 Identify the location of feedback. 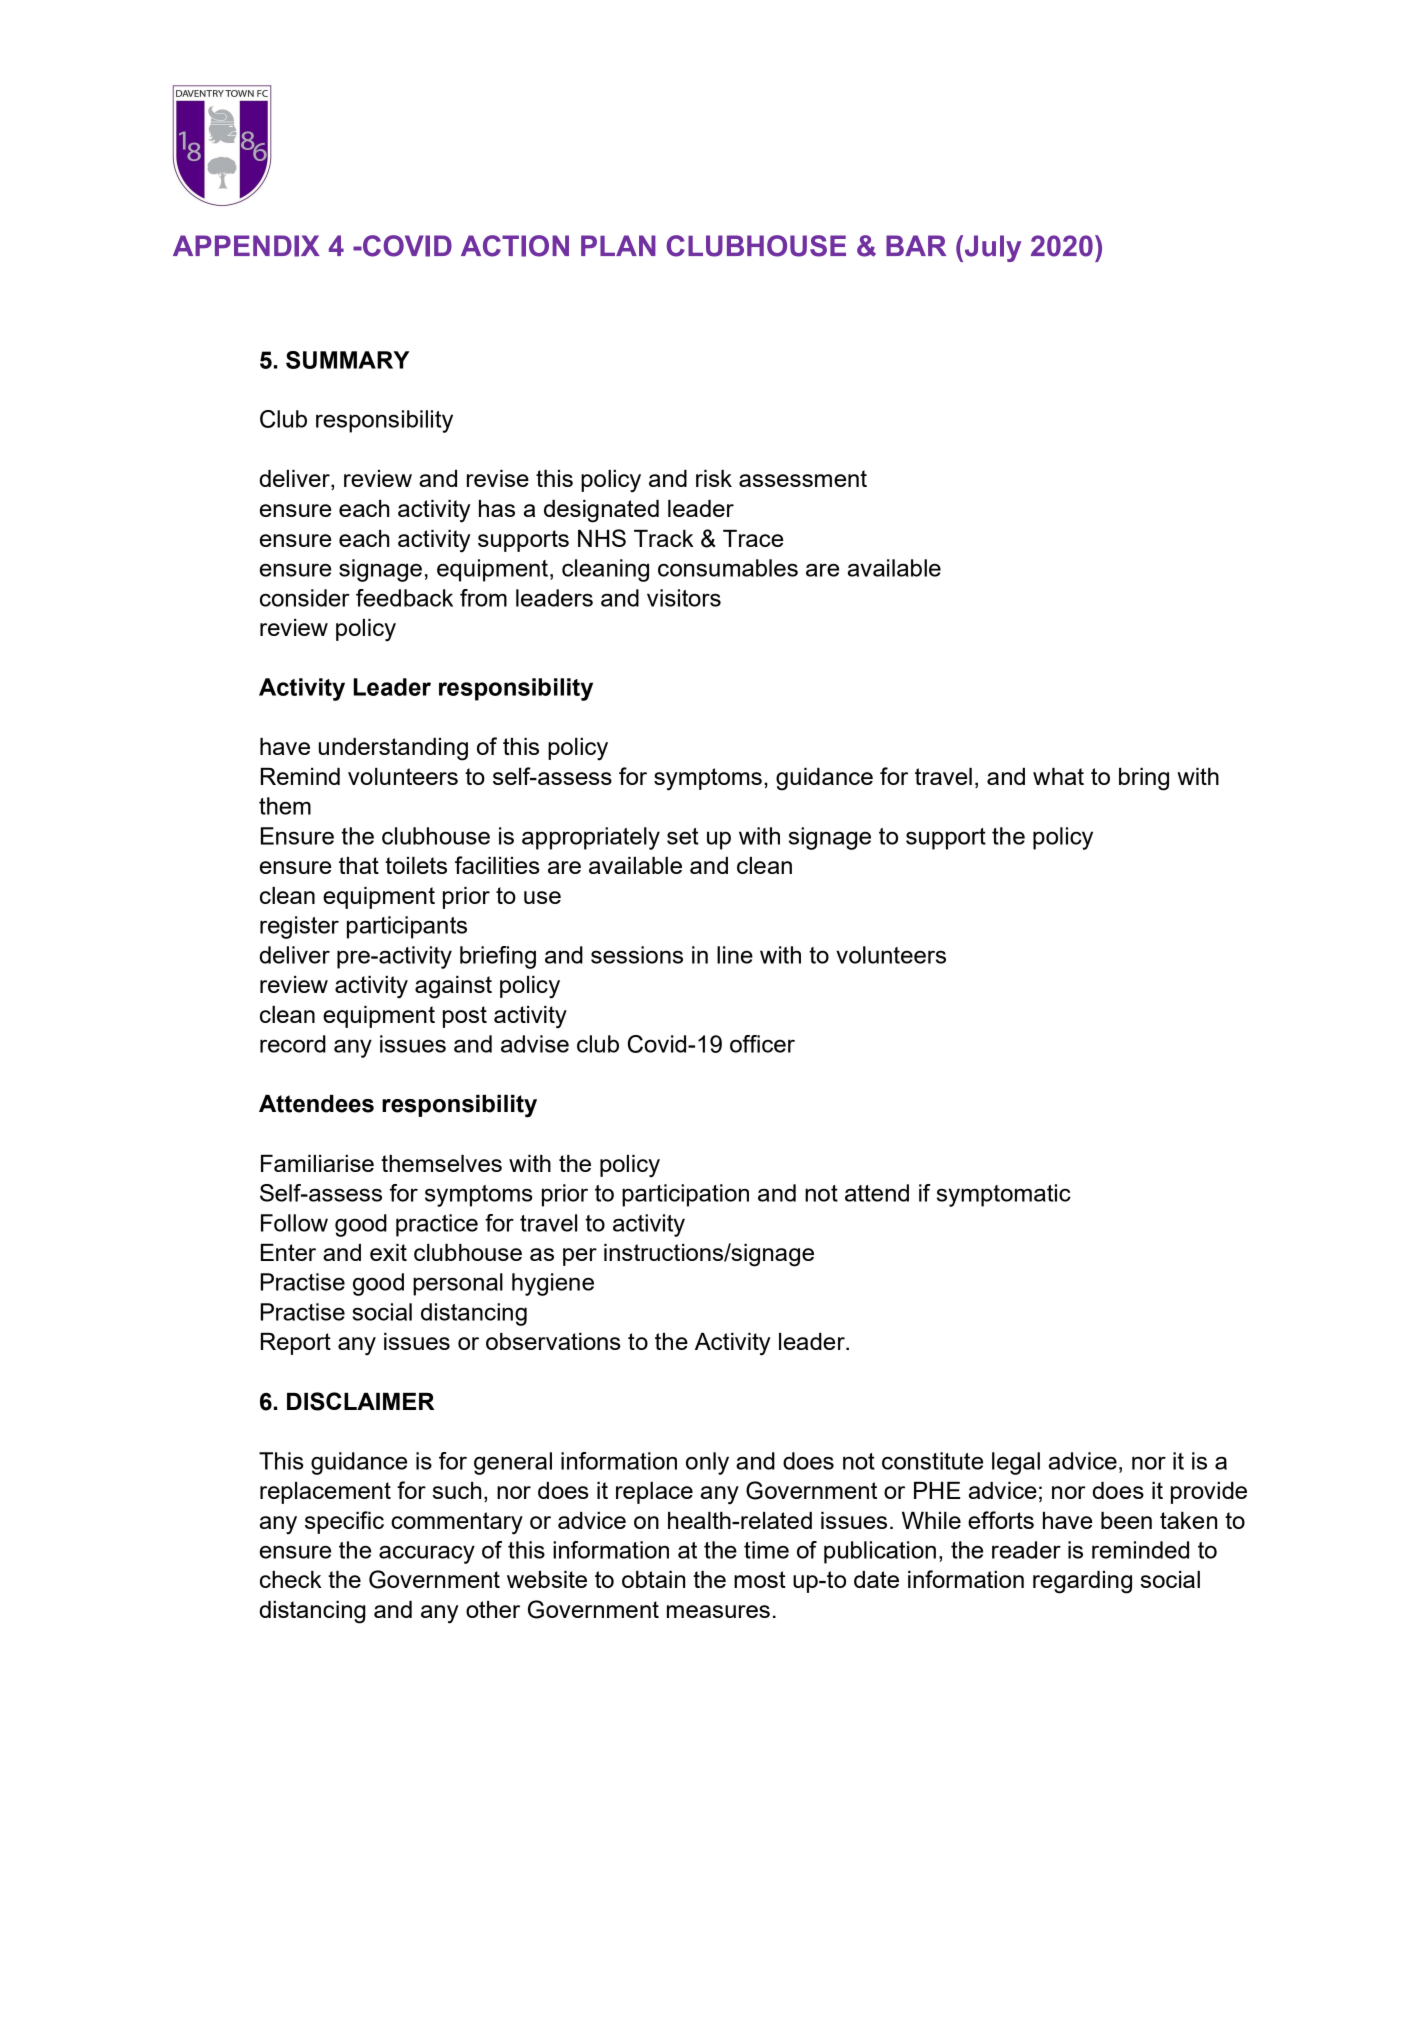
(404, 598).
